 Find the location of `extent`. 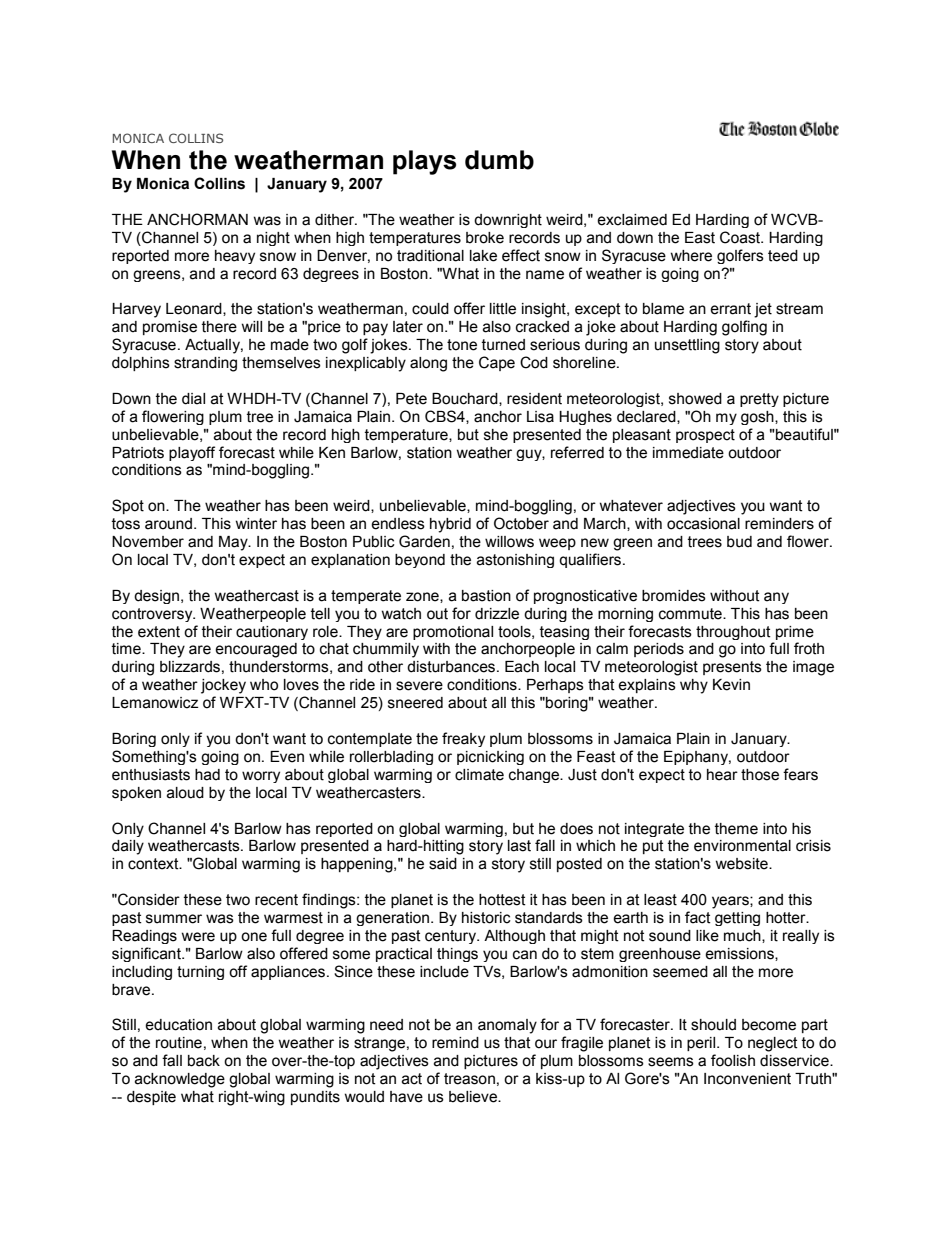

extent is located at coordinates (159, 632).
